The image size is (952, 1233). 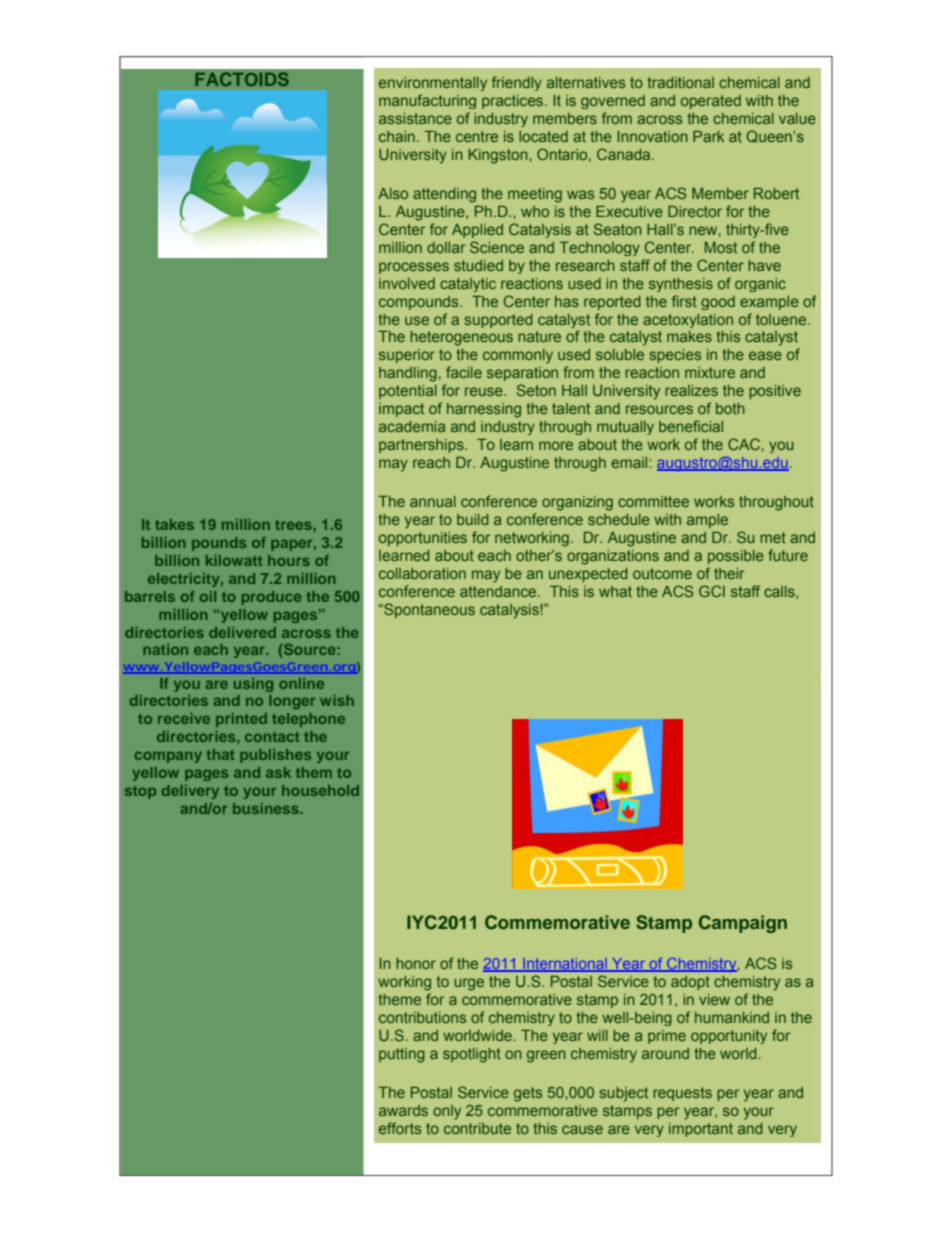 What do you see at coordinates (712, 591) in the image?
I see `GCI` at bounding box center [712, 591].
